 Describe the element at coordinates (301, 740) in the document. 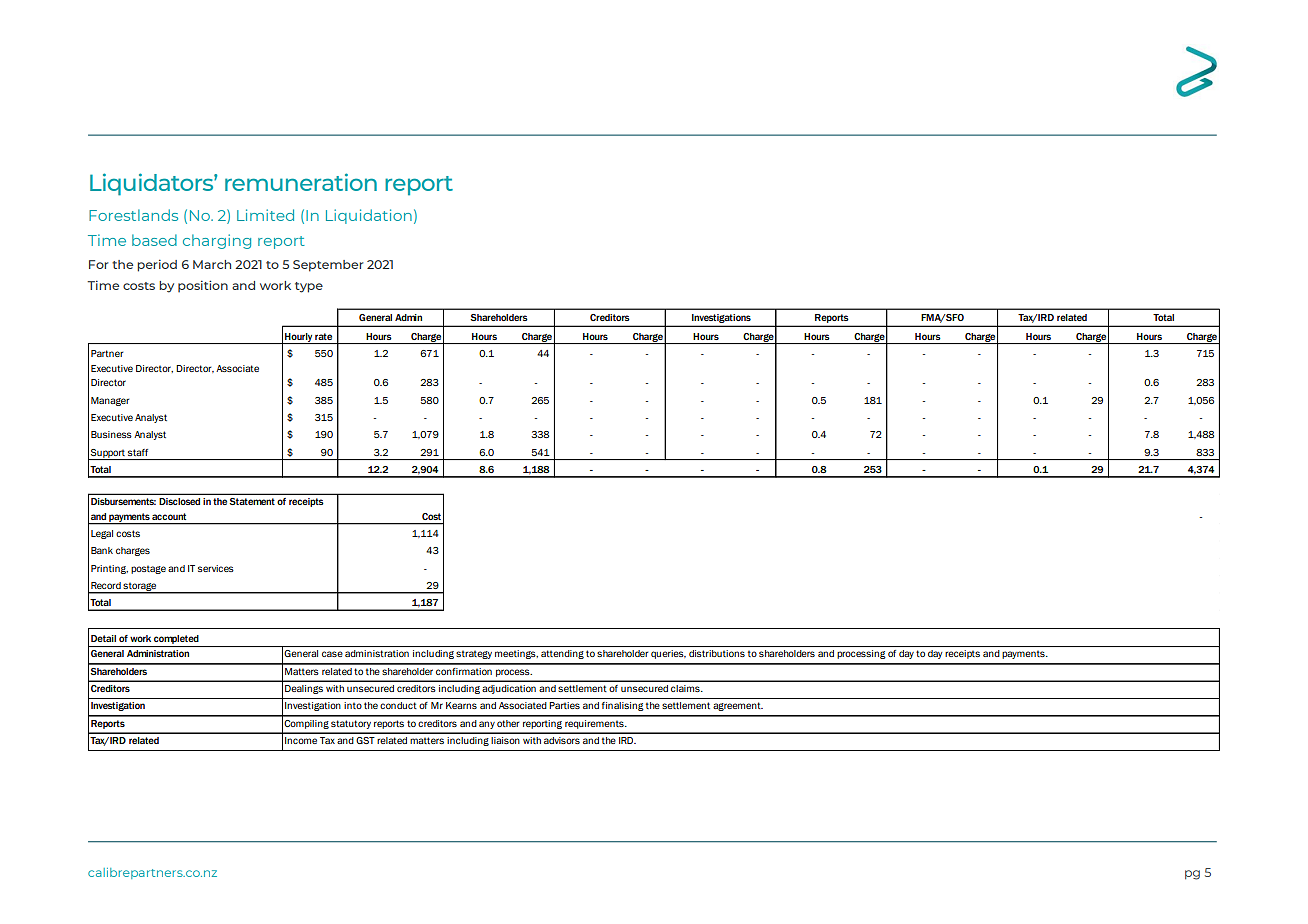

I see `Income` at that location.
